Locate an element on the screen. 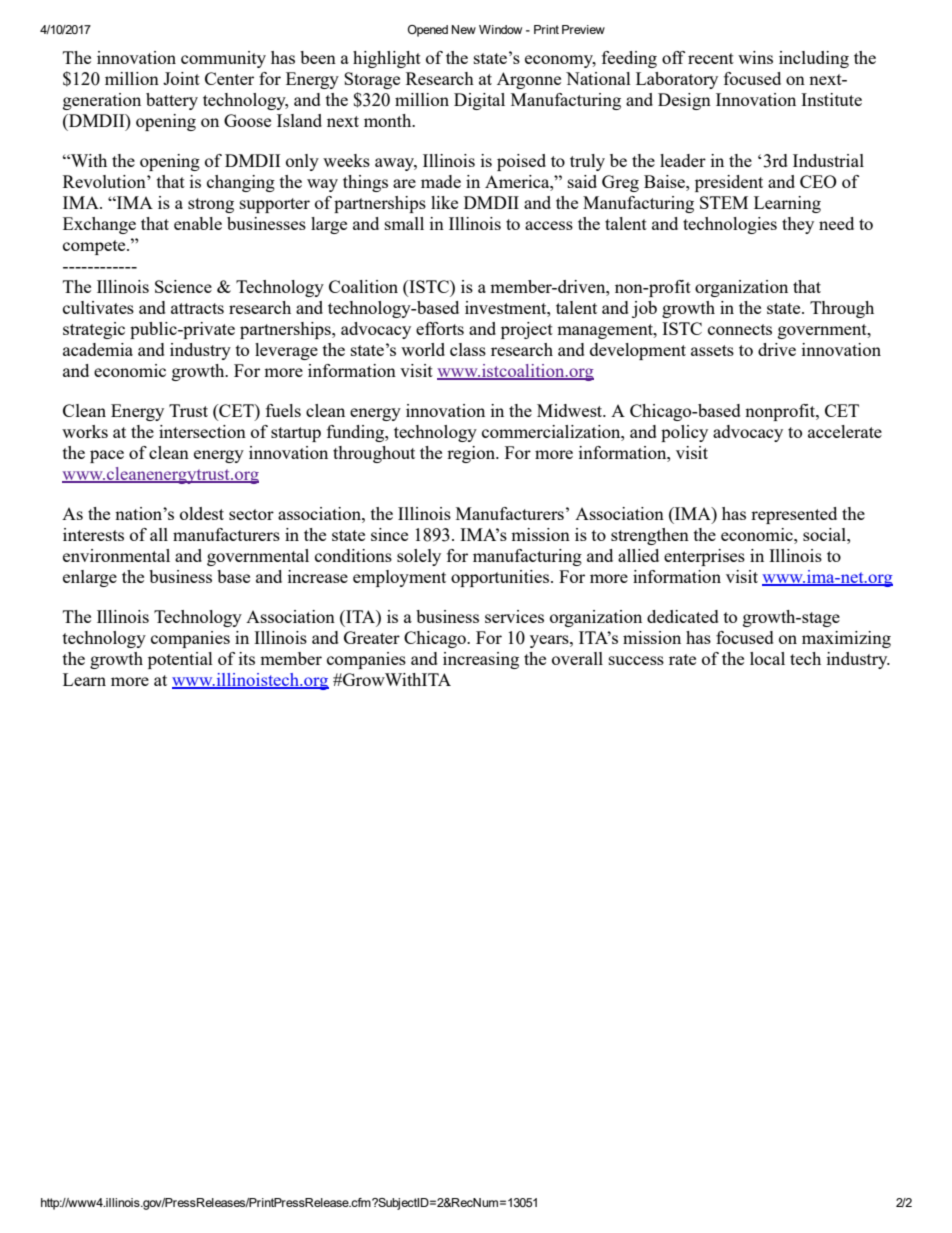 The image size is (952, 1233). New is located at coordinates (464, 29).
